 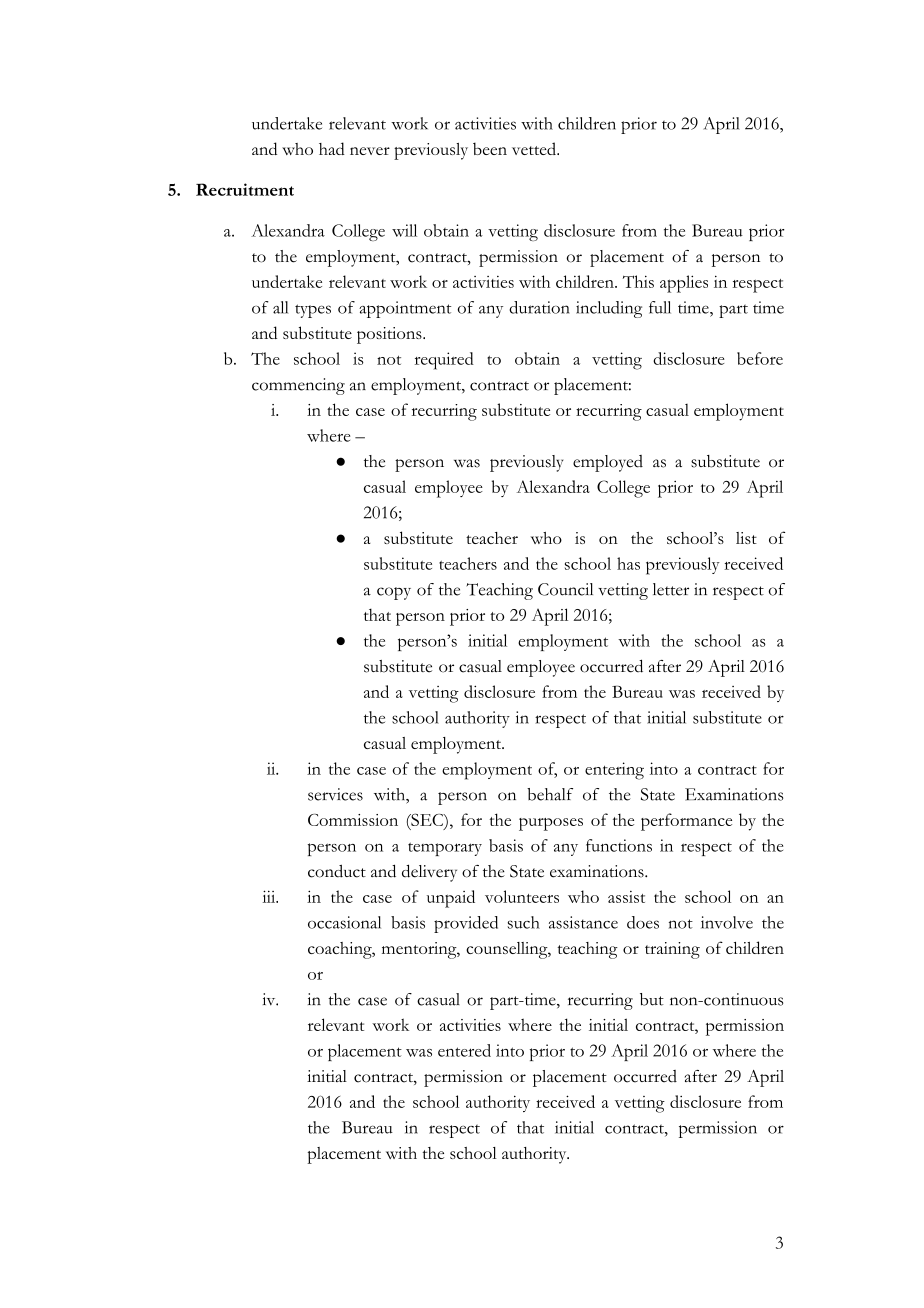 What do you see at coordinates (394, 593) in the screenshot?
I see `copy` at bounding box center [394, 593].
